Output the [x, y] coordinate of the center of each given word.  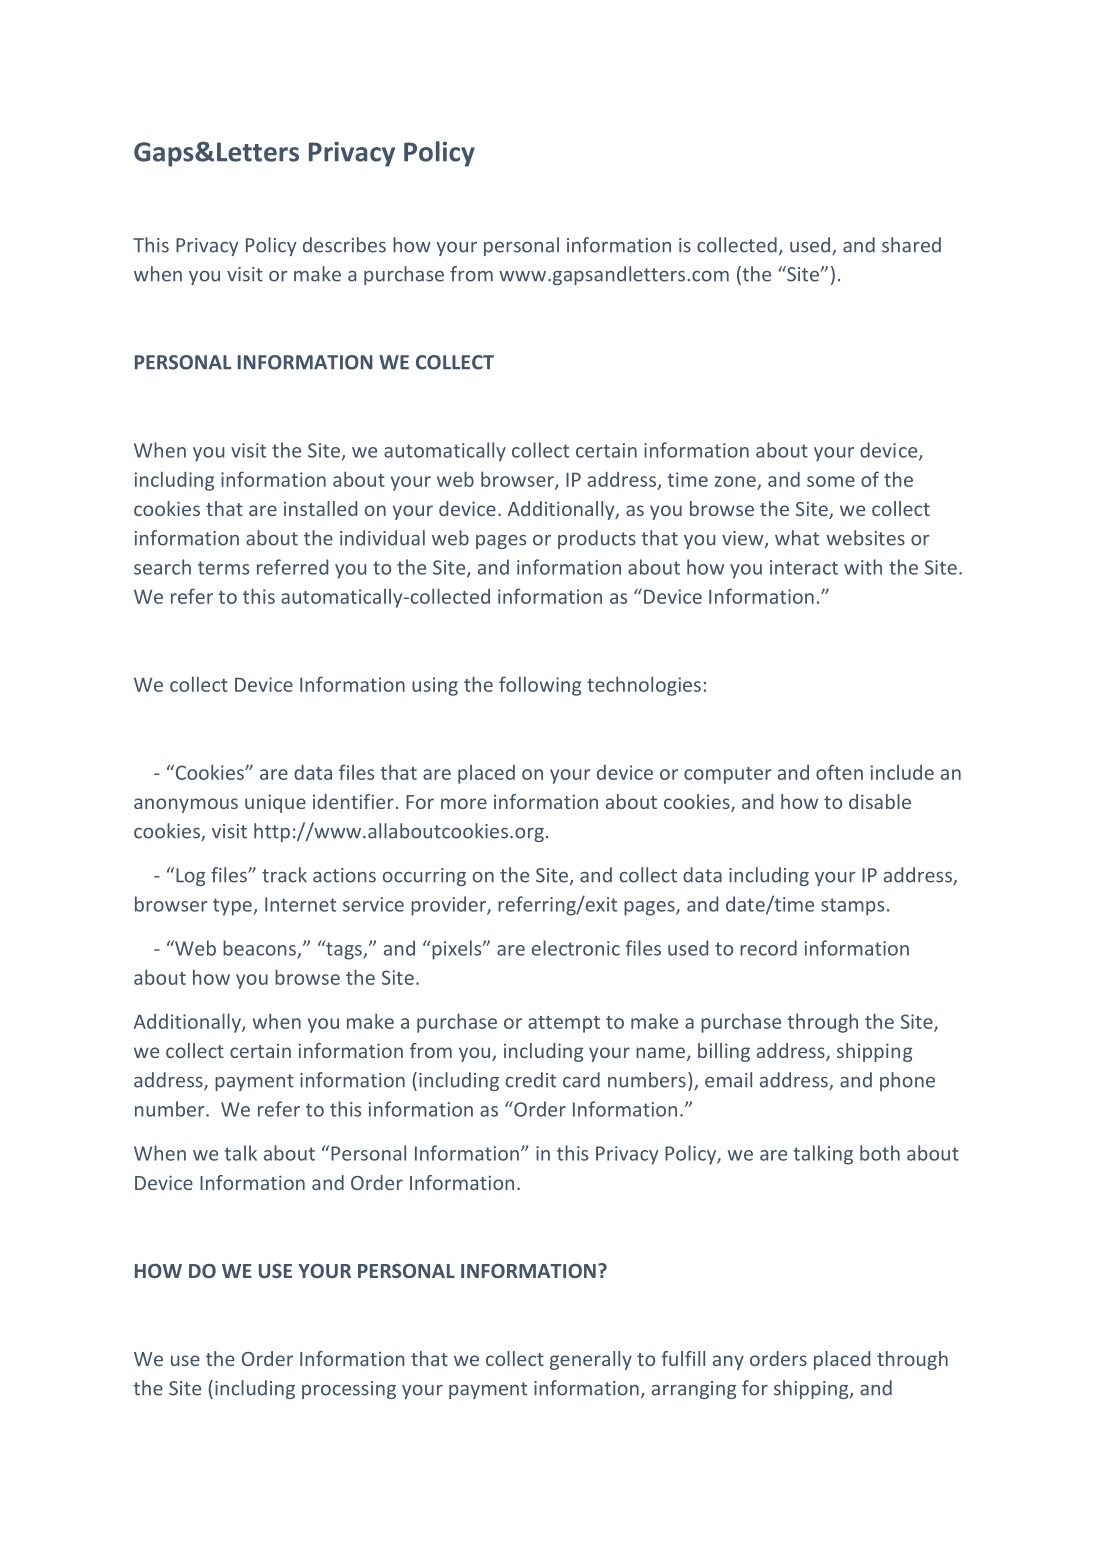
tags [344, 950]
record [768, 948]
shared [911, 245]
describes [344, 245]
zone [735, 481]
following [540, 686]
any [728, 1362]
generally [591, 1360]
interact [804, 567]
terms [223, 568]
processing [349, 1390]
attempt [564, 1024]
